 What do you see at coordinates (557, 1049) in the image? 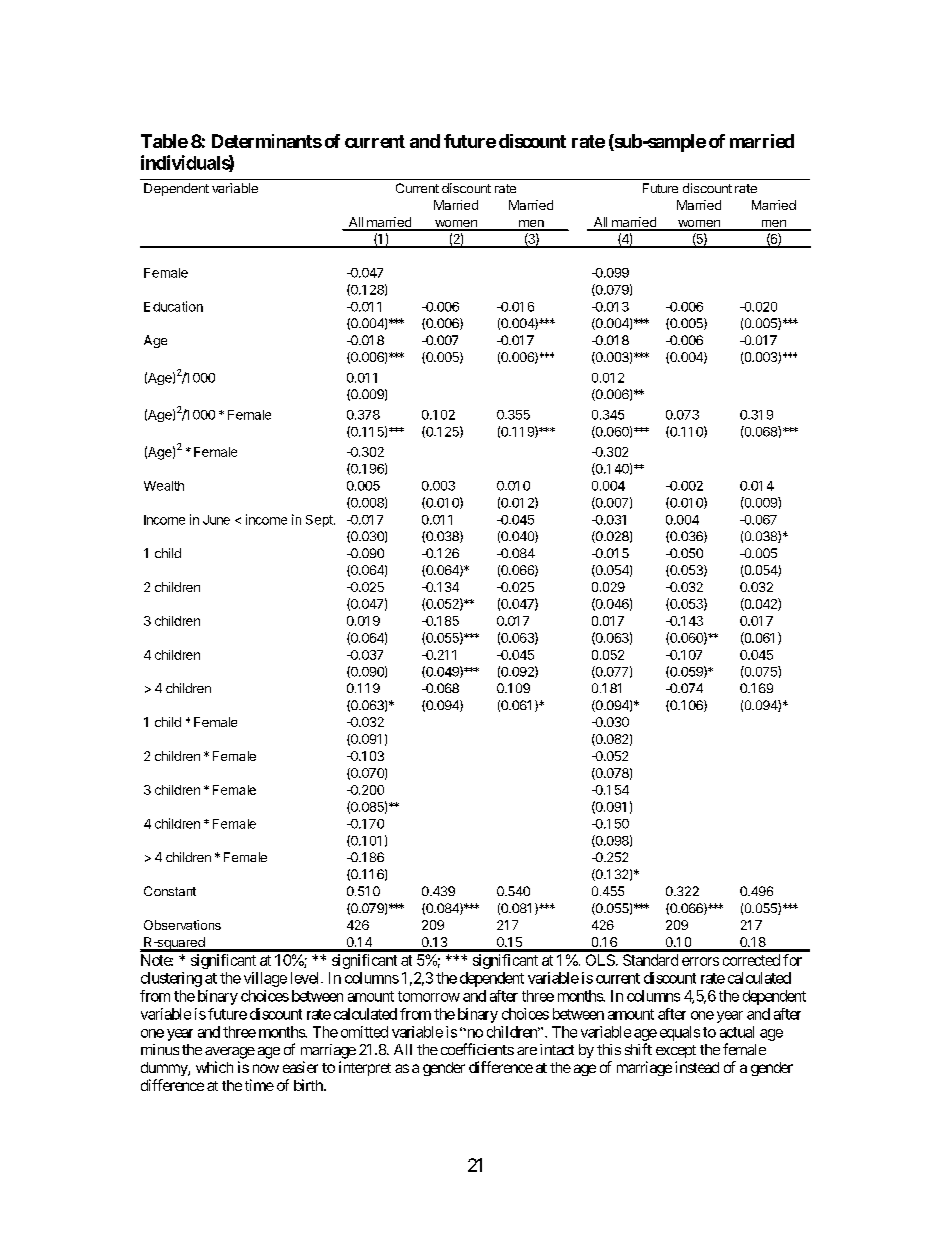
I see `intact` at bounding box center [557, 1049].
